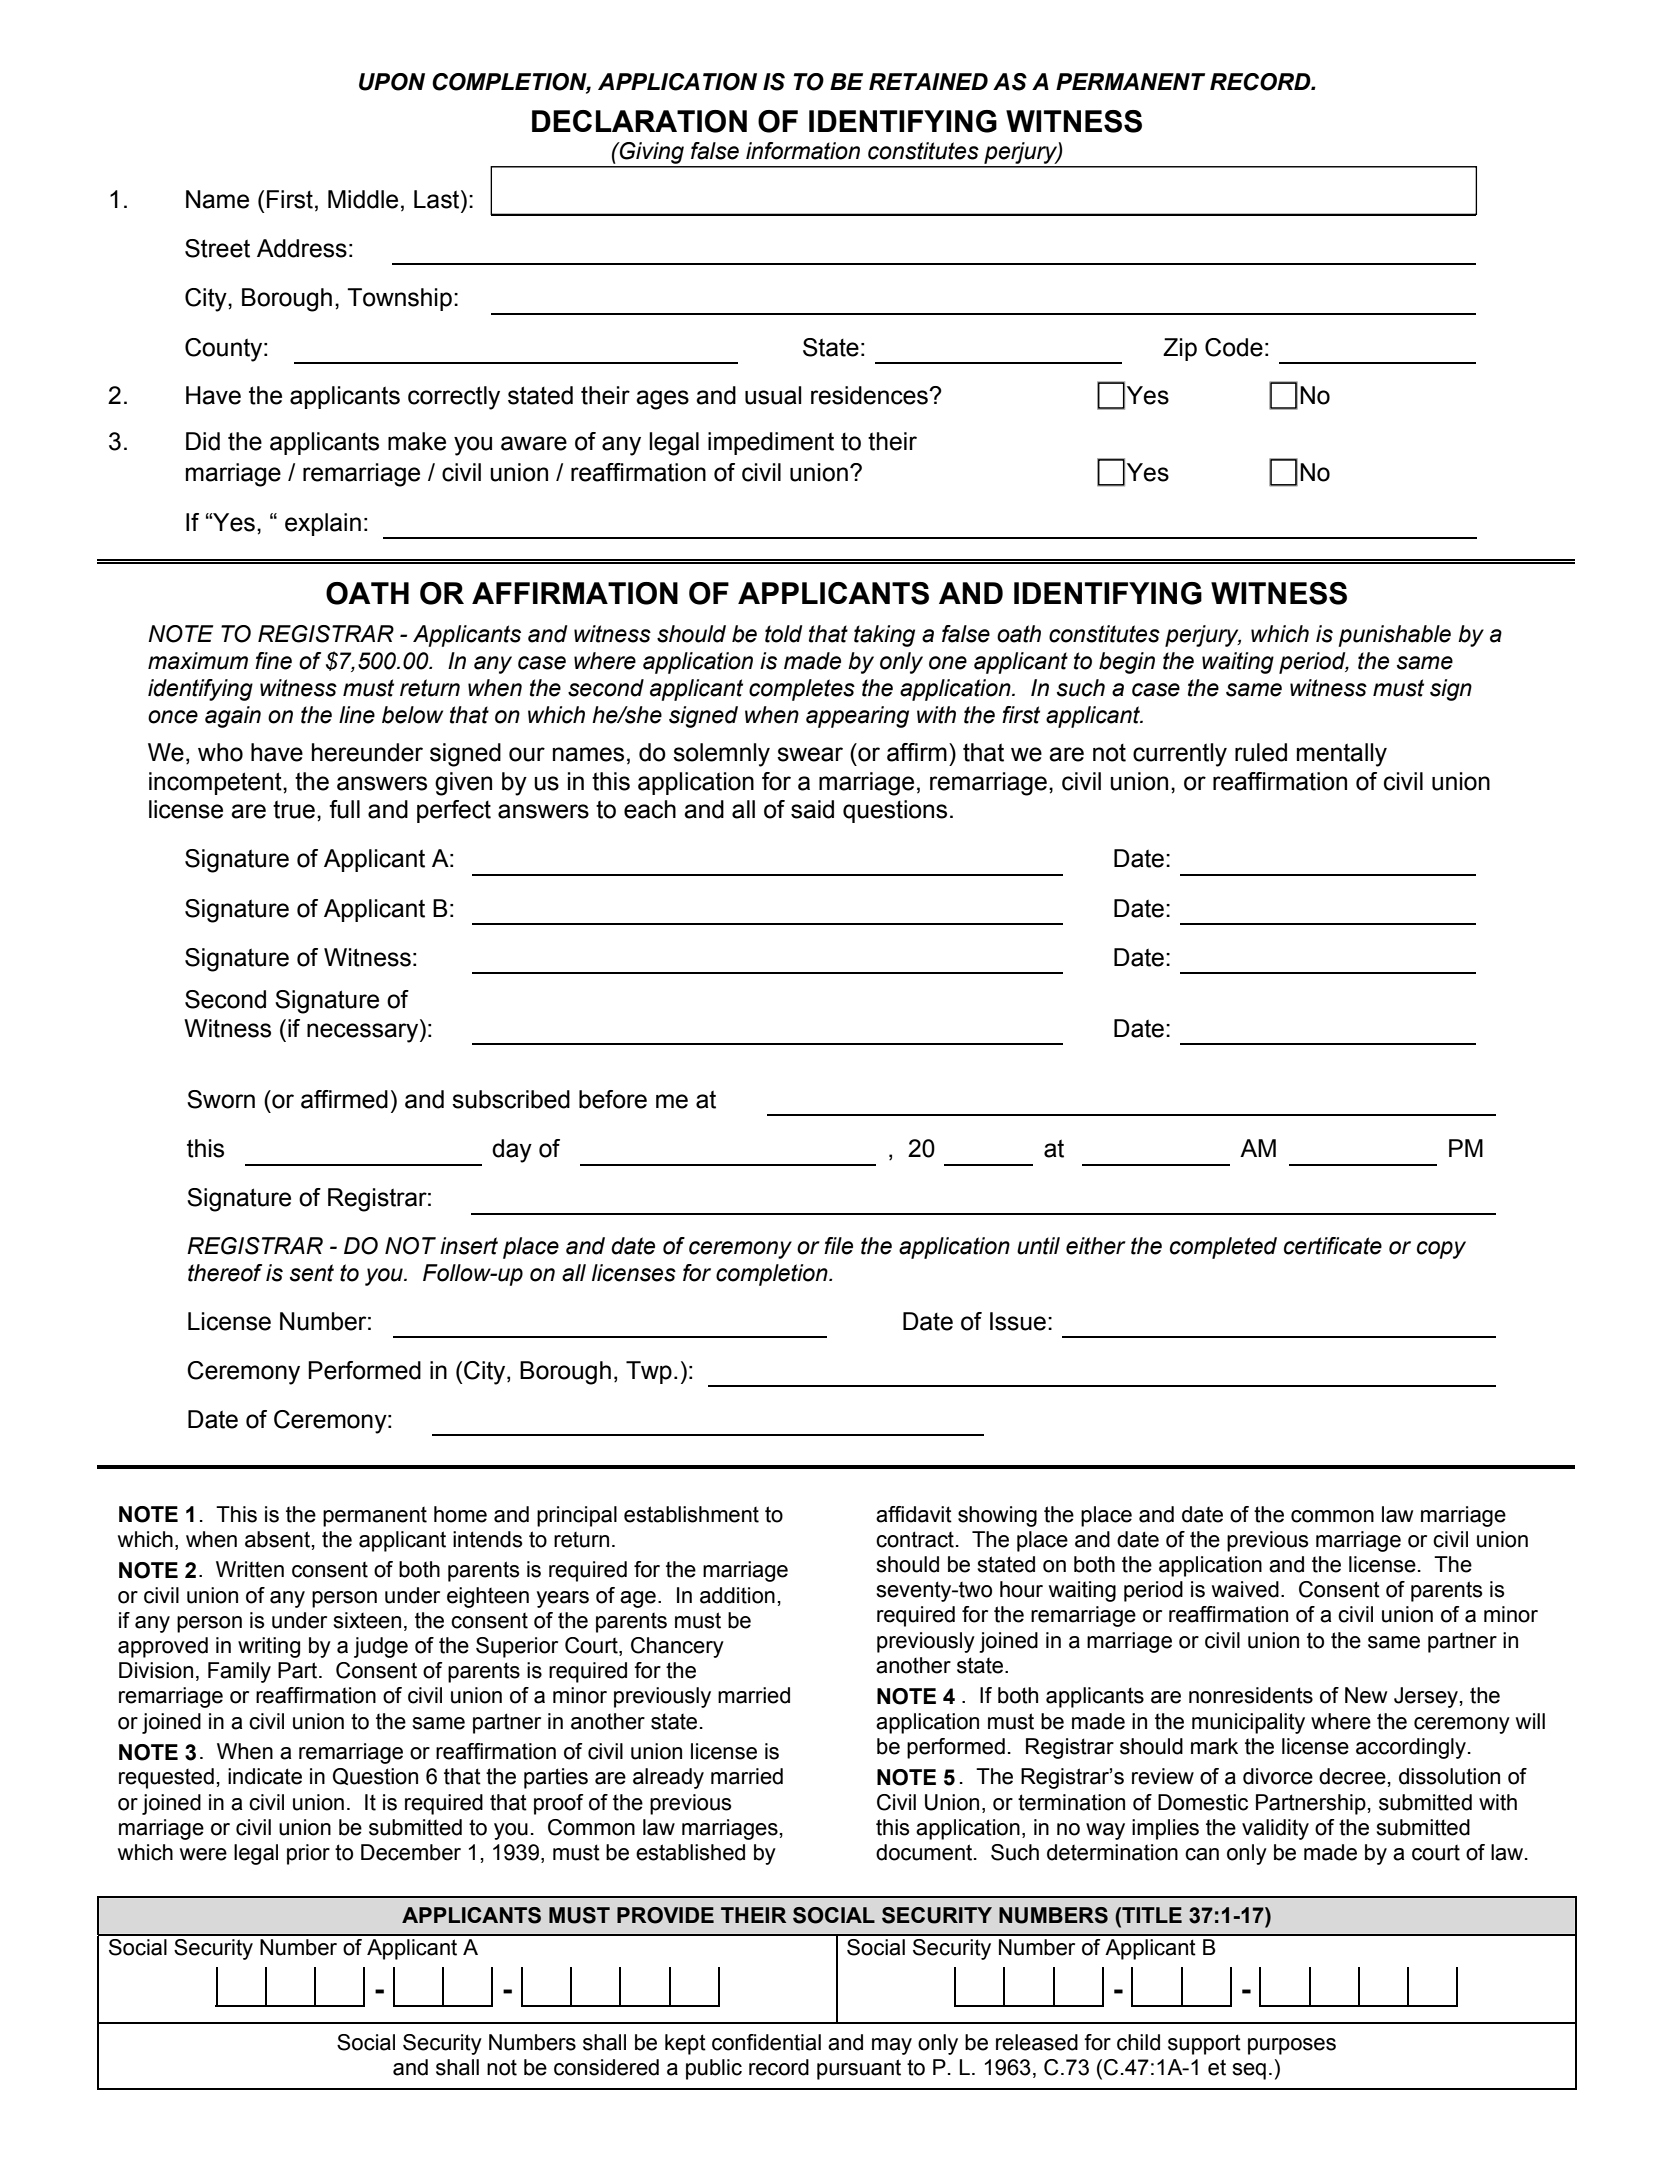  I want to click on information, so click(803, 151).
